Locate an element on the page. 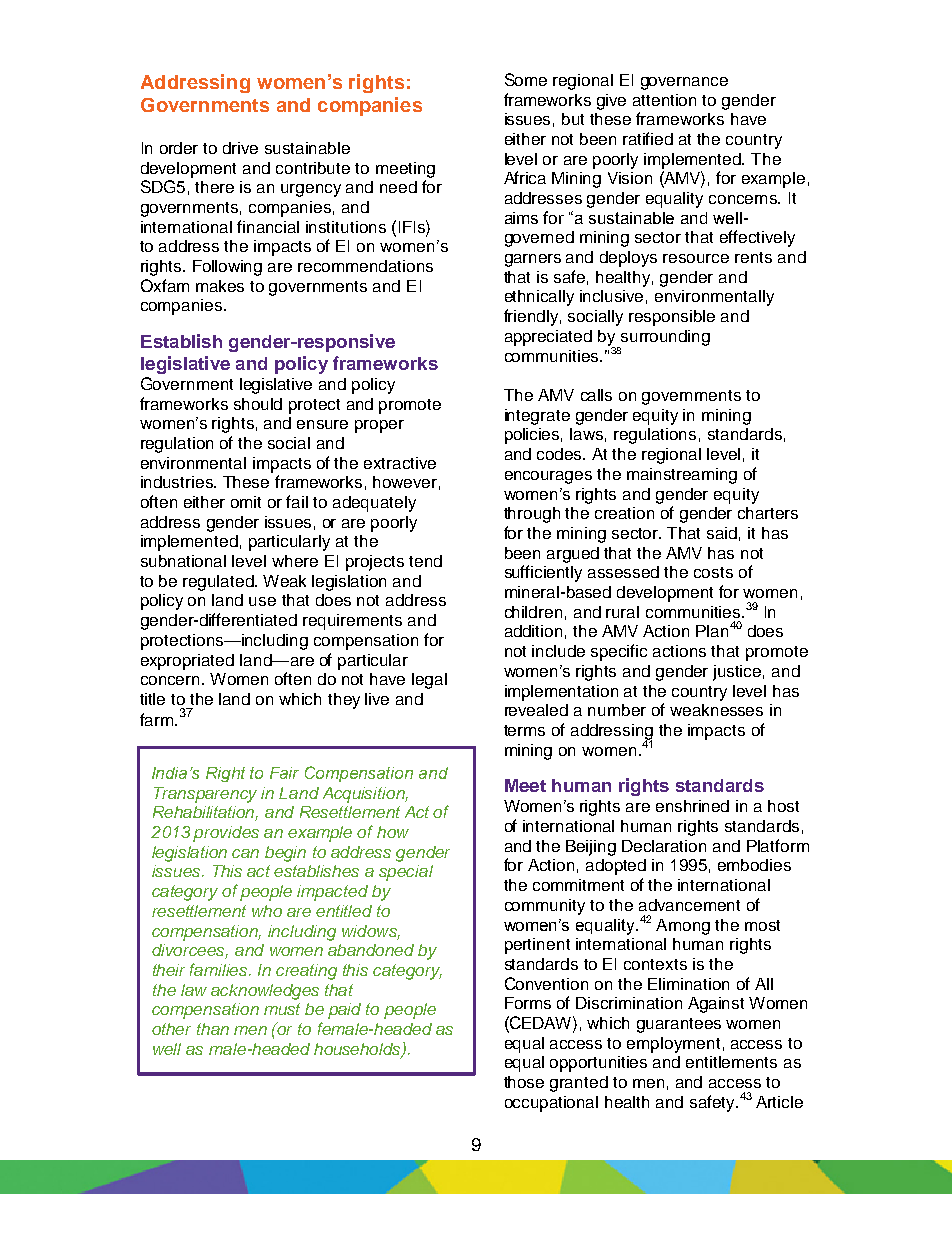 This page has height=1233, width=952. Some is located at coordinates (526, 79).
